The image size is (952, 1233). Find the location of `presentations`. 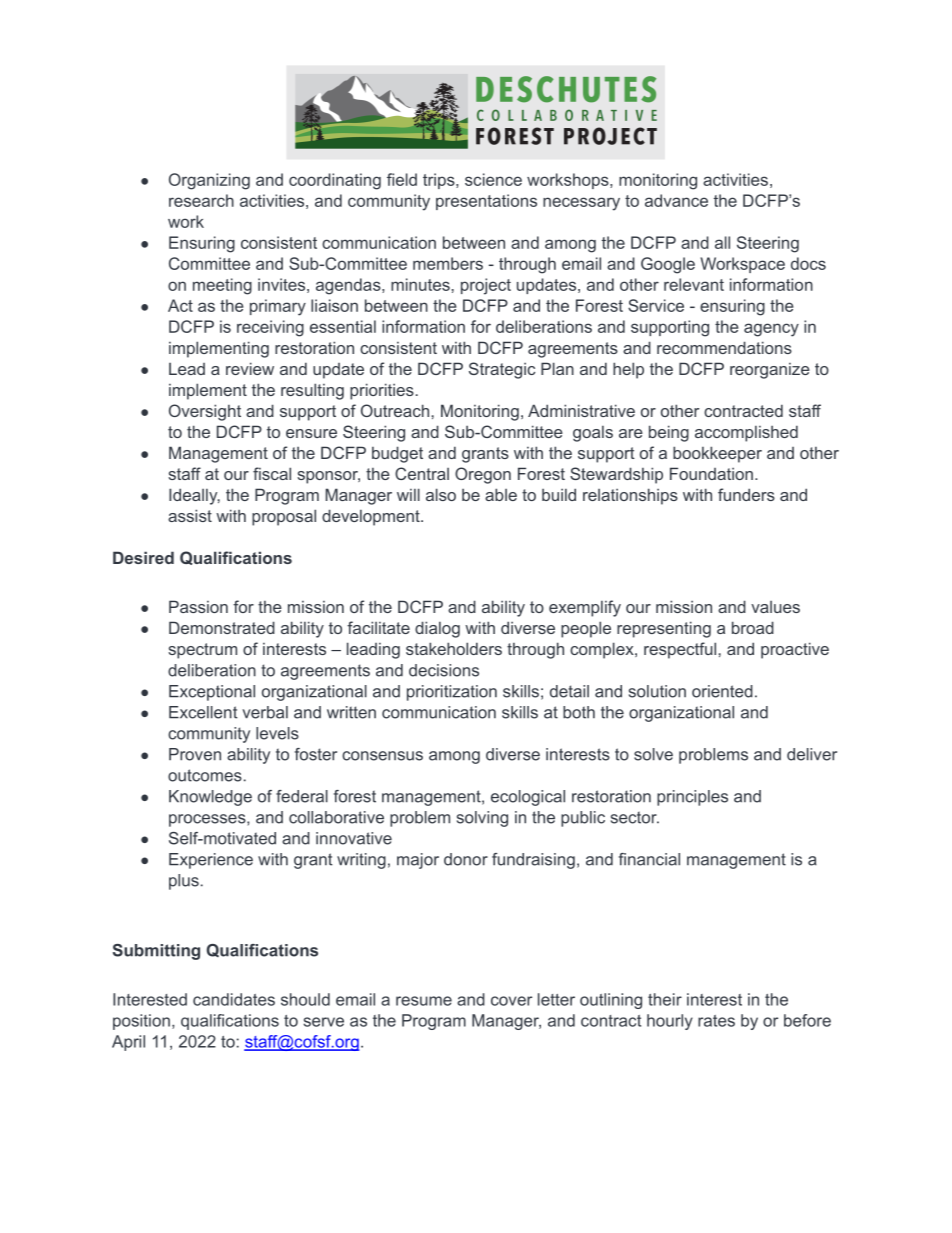

presentations is located at coordinates (486, 202).
